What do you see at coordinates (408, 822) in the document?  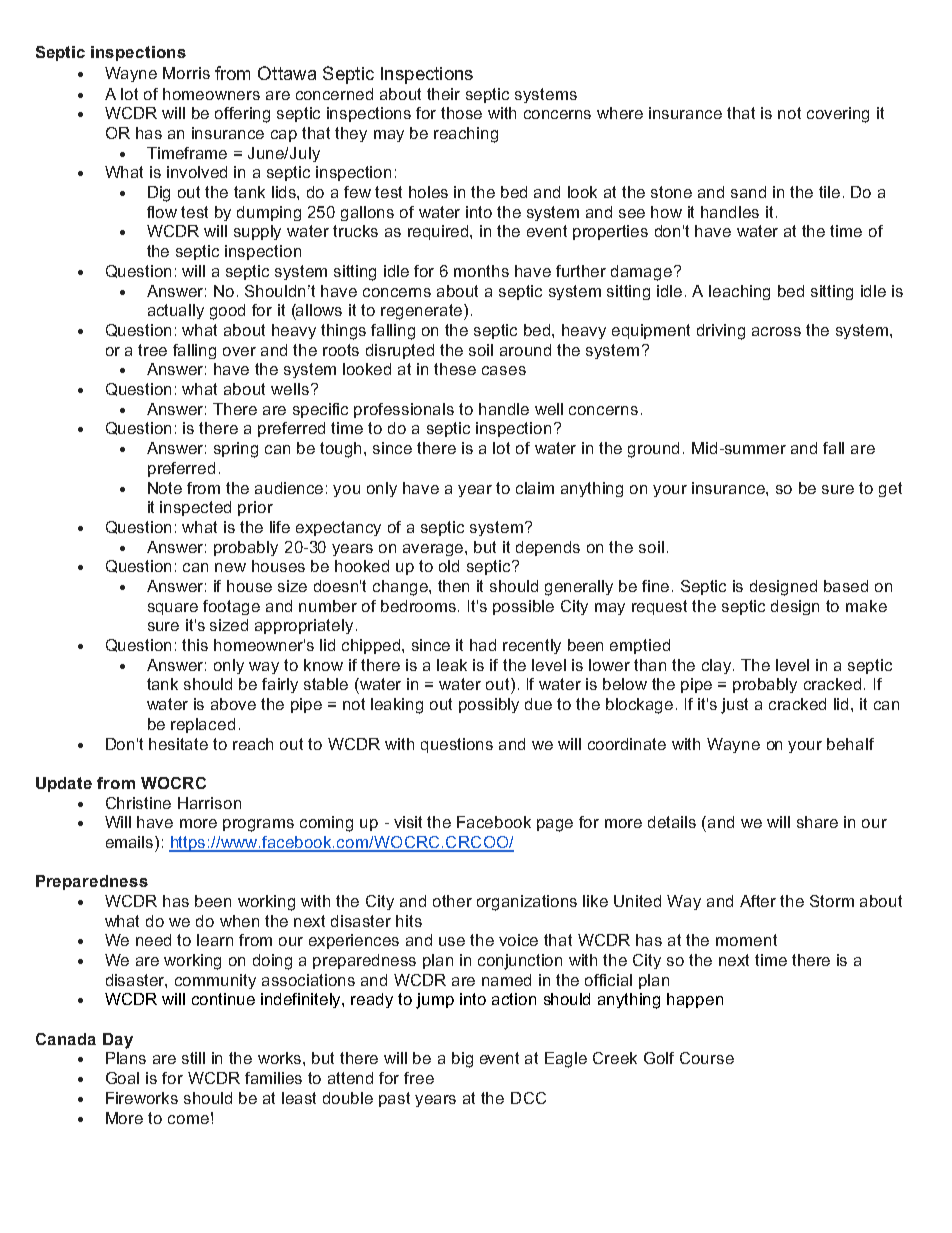 I see `visit` at bounding box center [408, 822].
